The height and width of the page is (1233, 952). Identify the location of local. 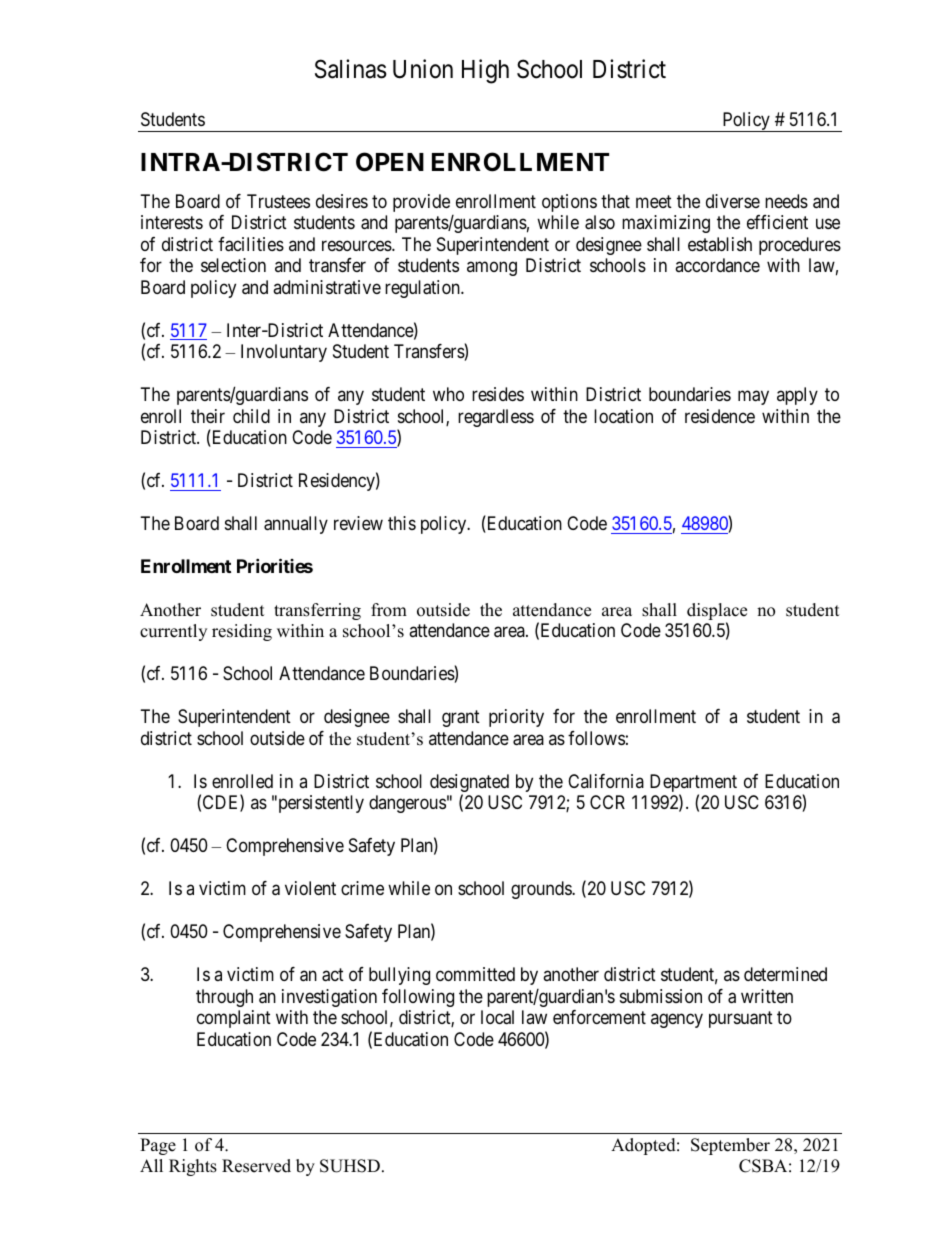
(497, 1017).
